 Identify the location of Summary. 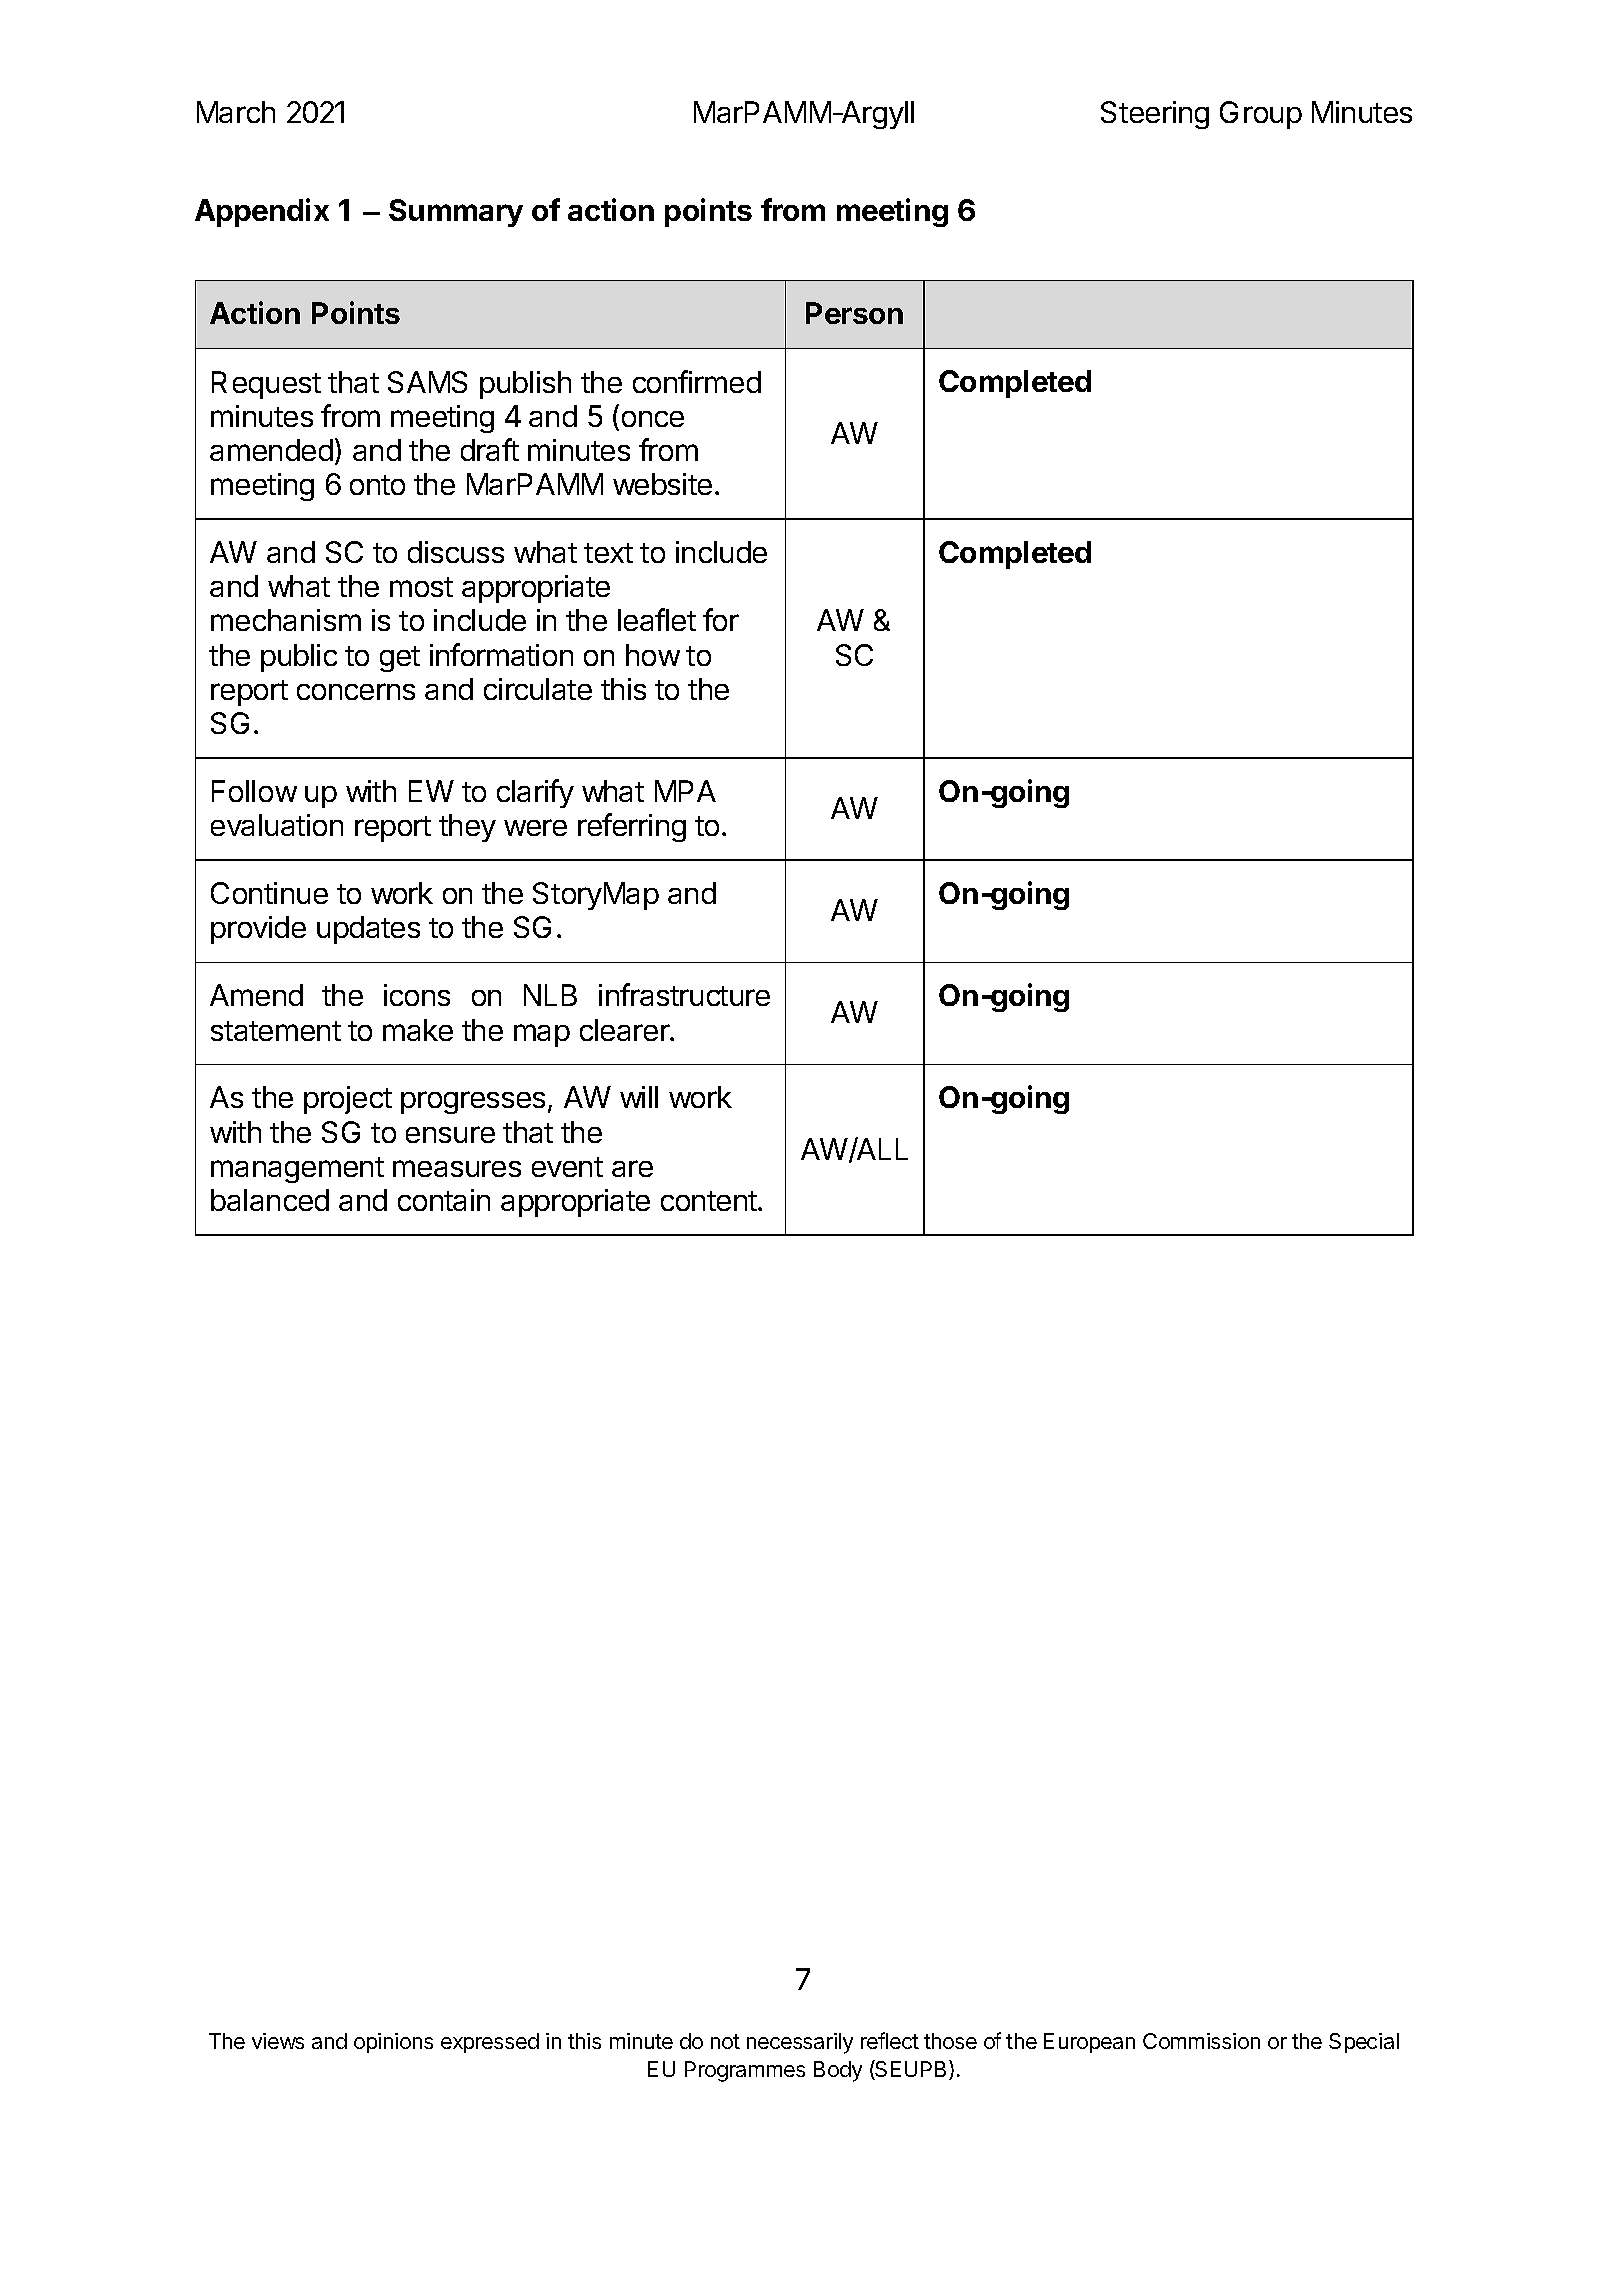
(456, 213).
